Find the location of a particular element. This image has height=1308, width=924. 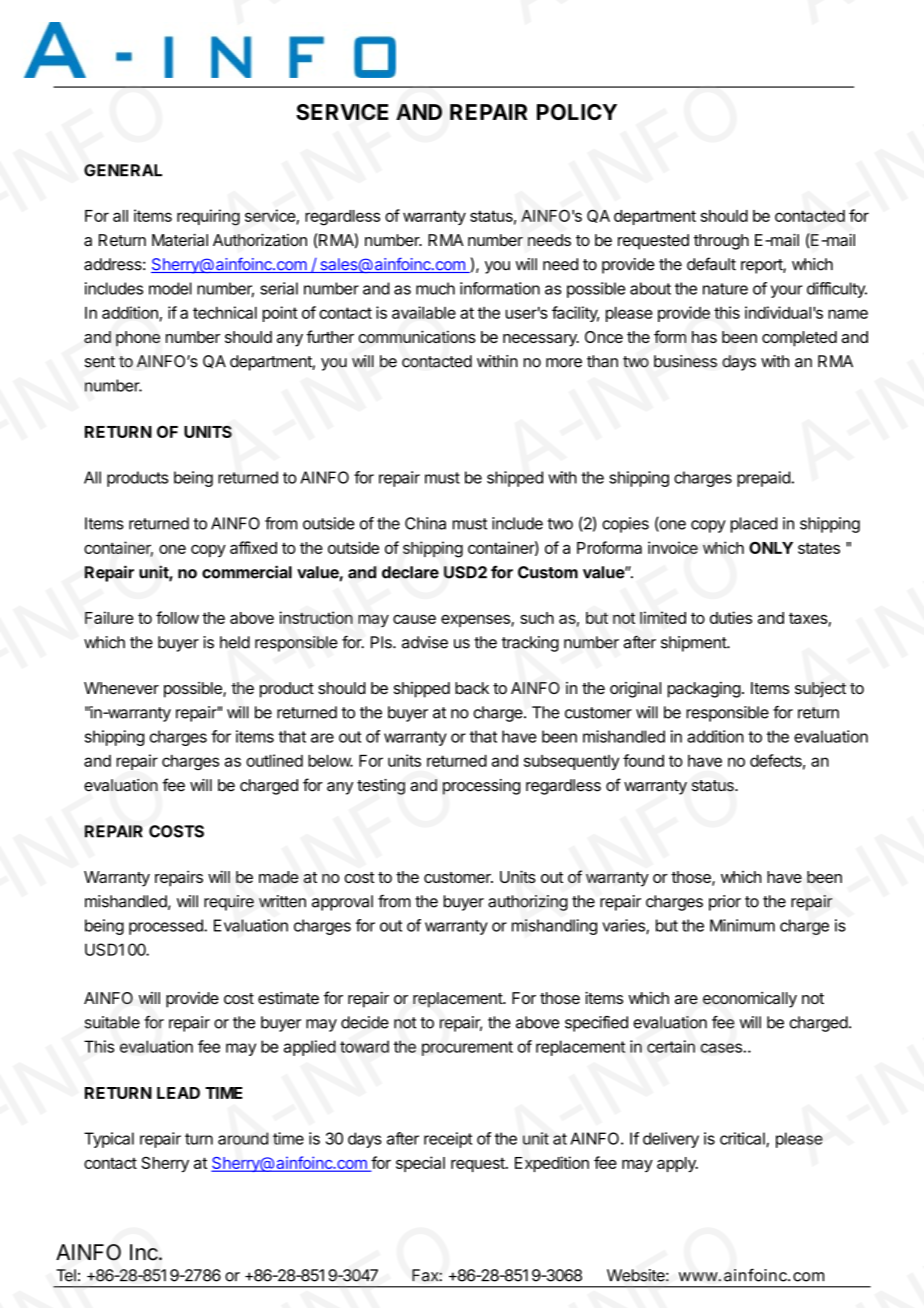

POLICY is located at coordinates (577, 112).
